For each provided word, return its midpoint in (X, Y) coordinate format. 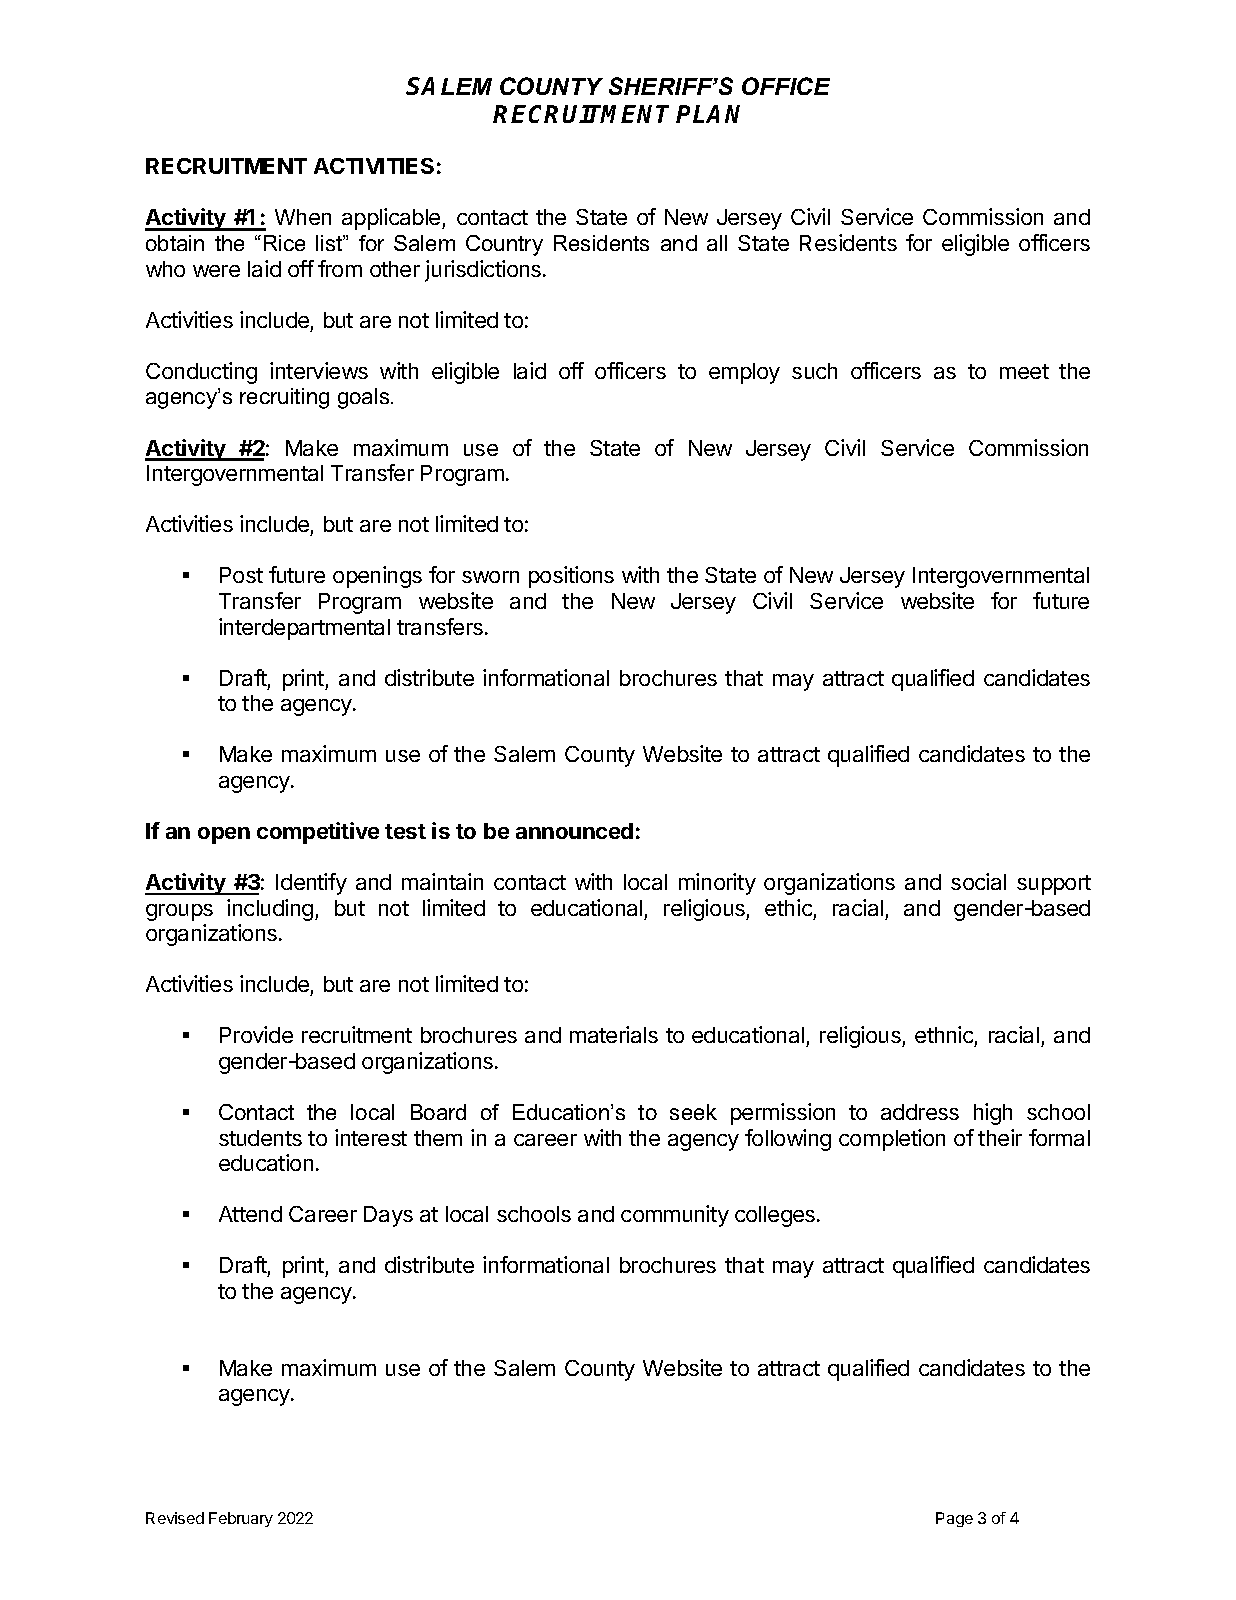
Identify (311, 884)
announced (574, 831)
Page (954, 1519)
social (978, 881)
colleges (776, 1216)
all (717, 243)
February (241, 1519)
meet (1024, 371)
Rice (284, 243)
